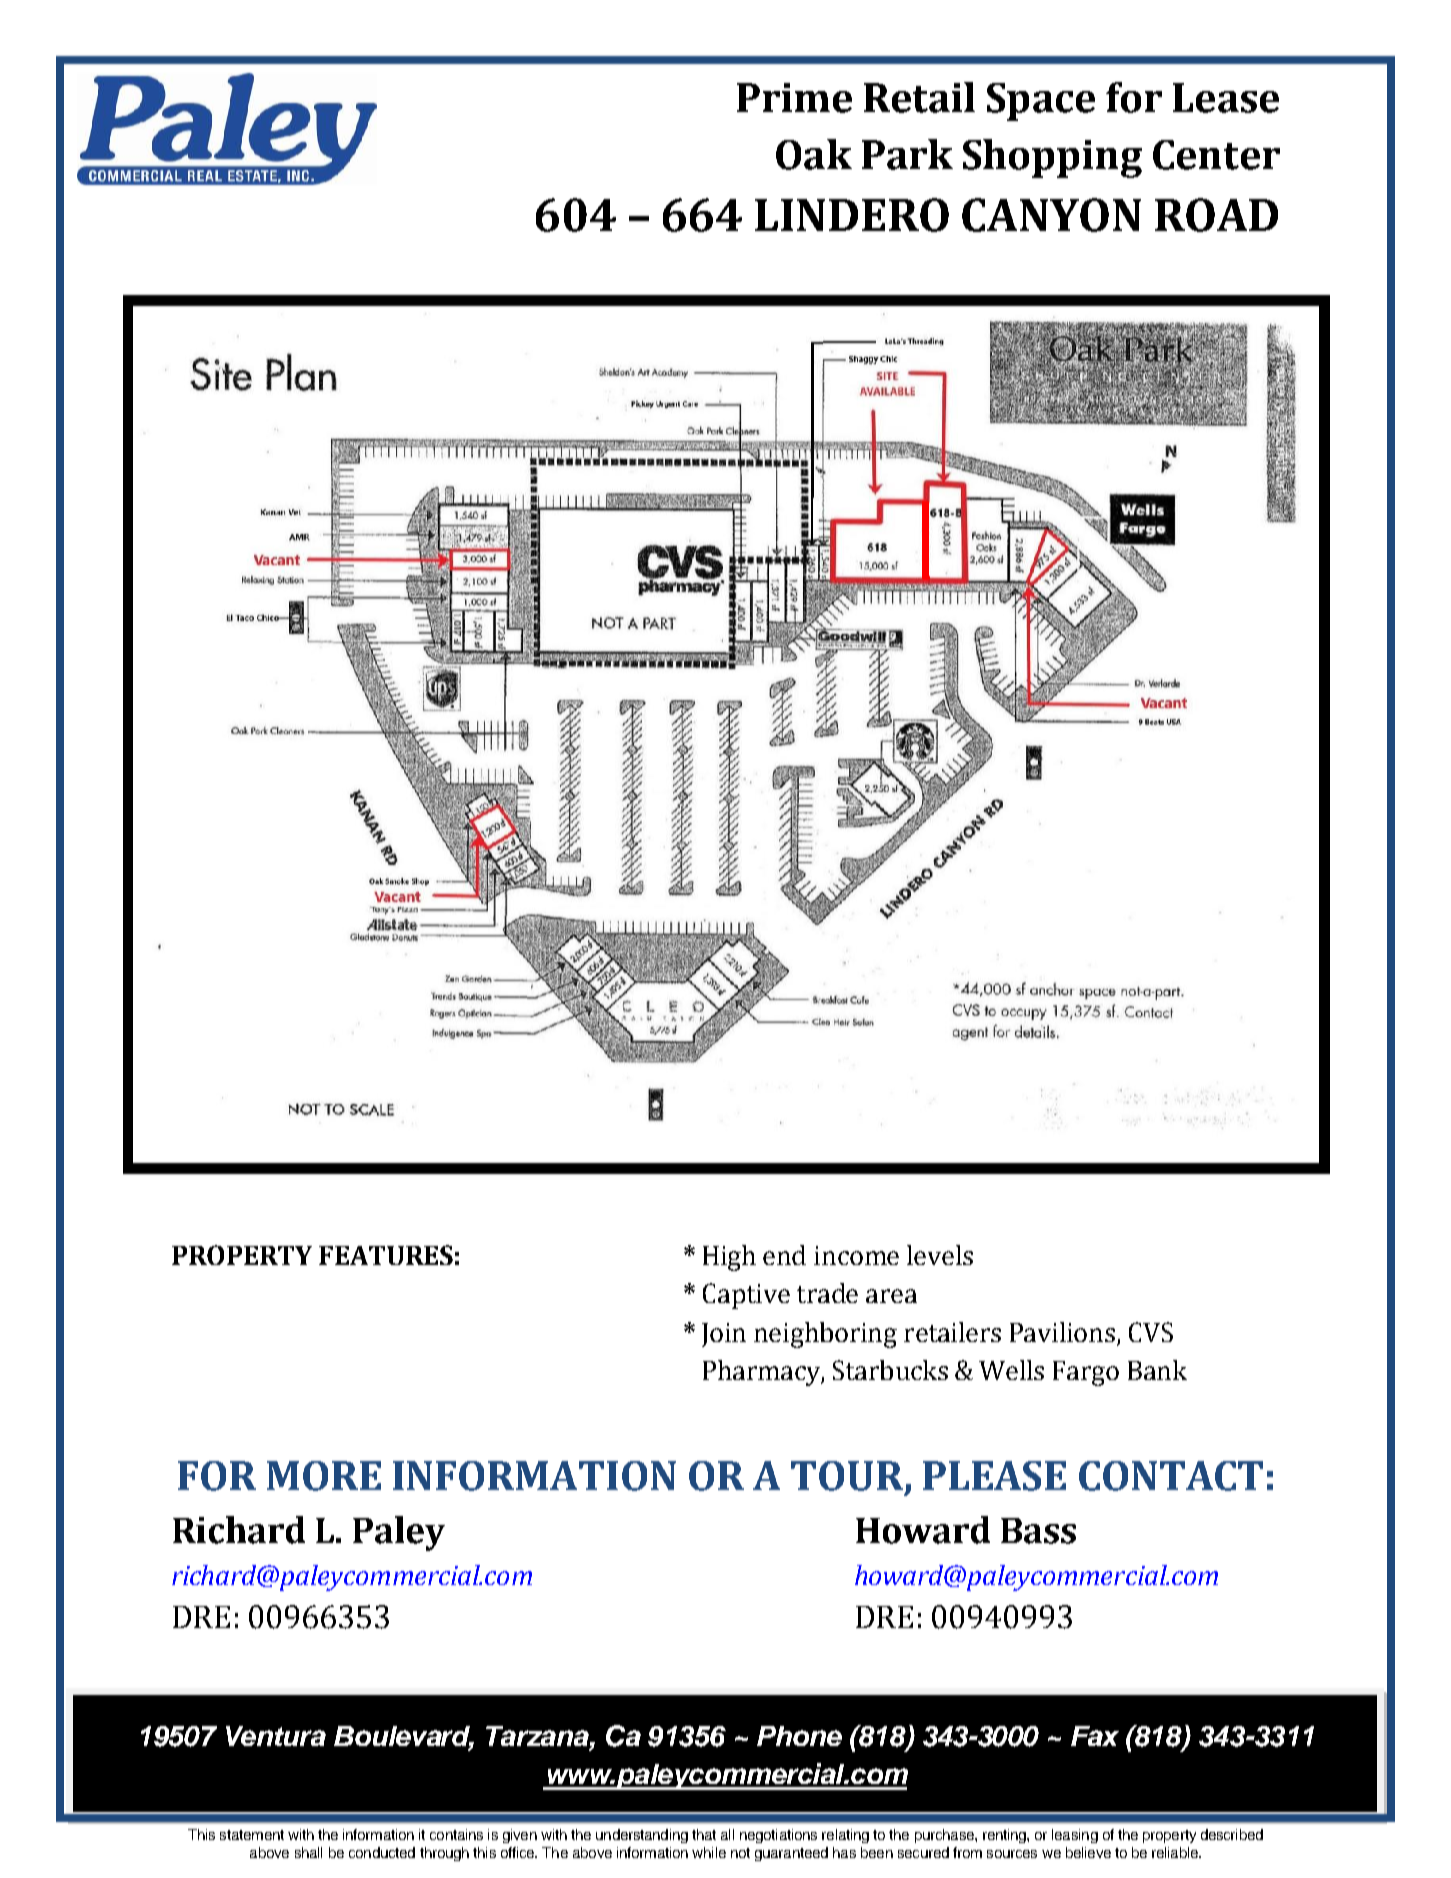 Image resolution: width=1451 pixels, height=1878 pixels. I want to click on conducted, so click(382, 1852).
